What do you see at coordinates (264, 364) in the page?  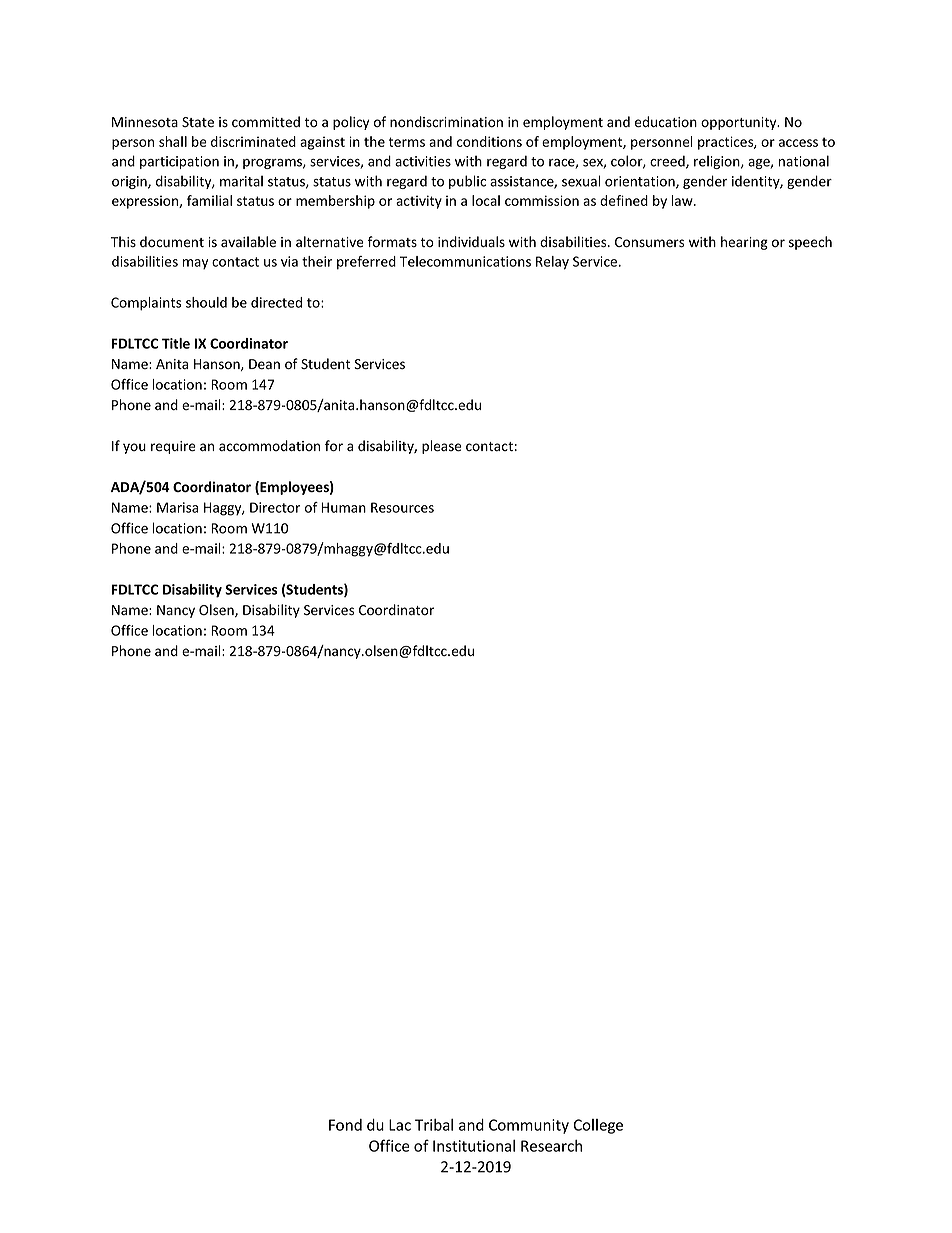 I see `Dean` at bounding box center [264, 364].
